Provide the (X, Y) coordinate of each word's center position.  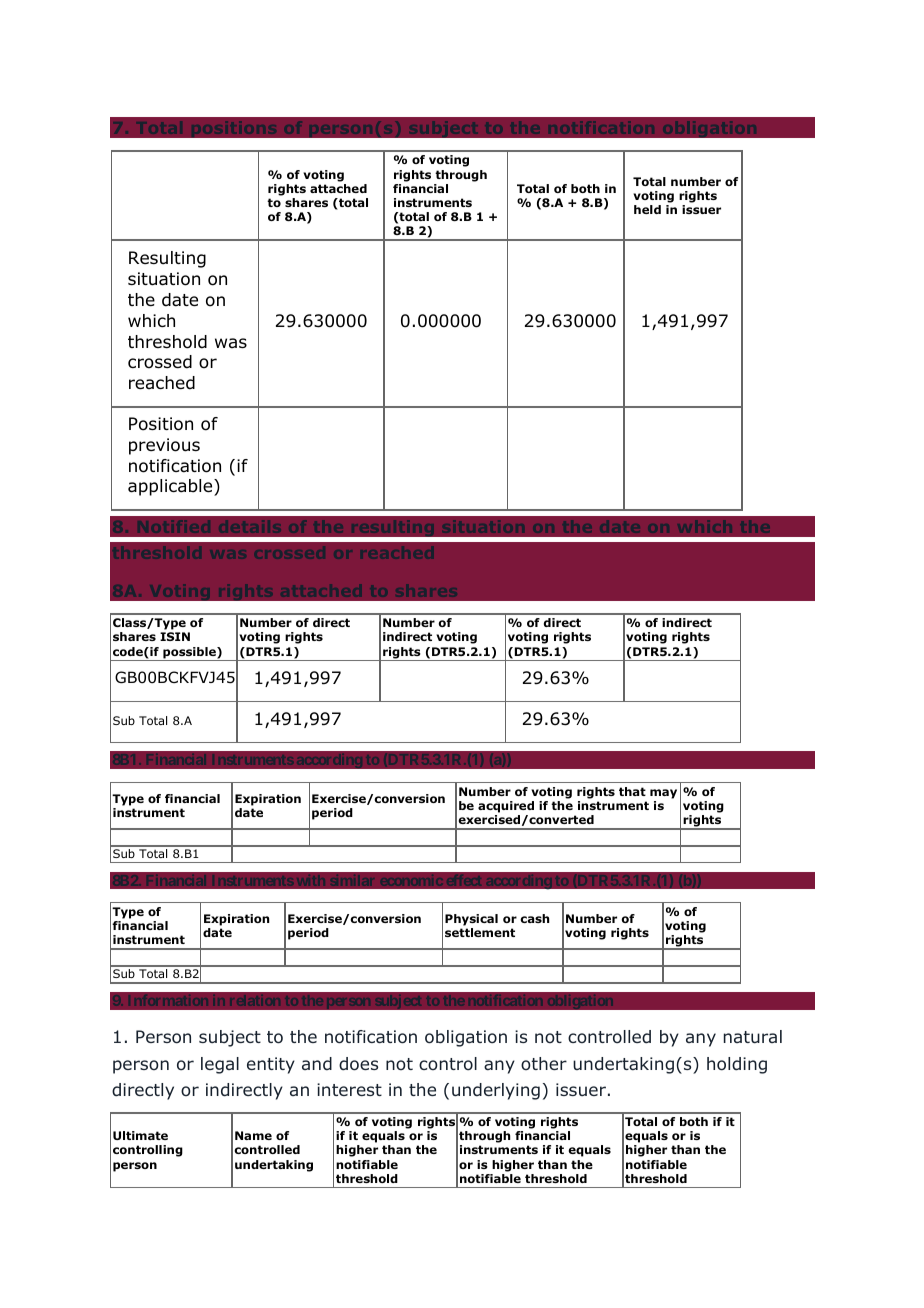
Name (253, 1135)
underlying (496, 1091)
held (647, 209)
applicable (171, 487)
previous (164, 446)
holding (737, 1065)
